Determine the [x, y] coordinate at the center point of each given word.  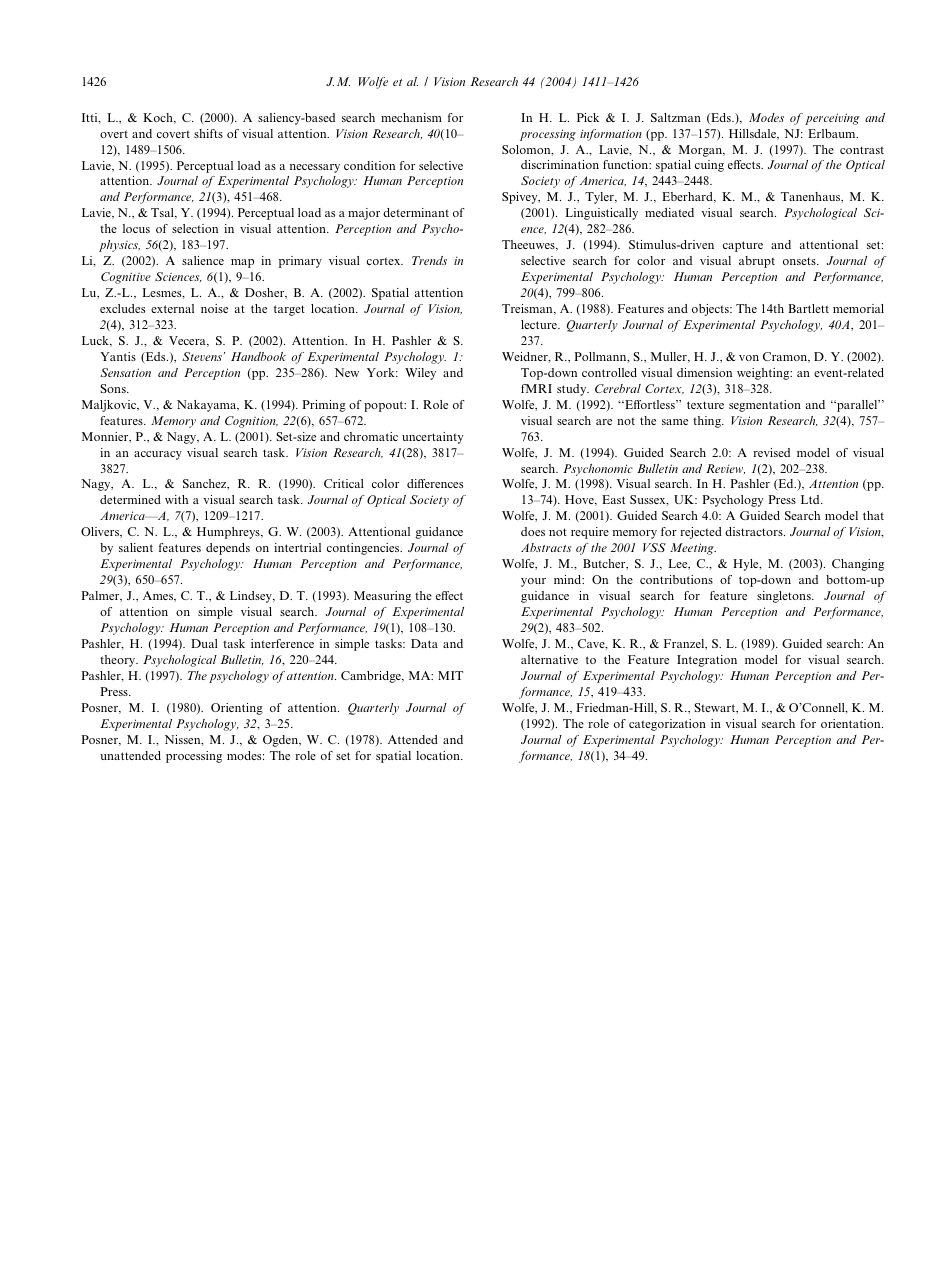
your [533, 582]
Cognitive [126, 278]
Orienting [237, 709]
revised [771, 452]
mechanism [411, 117]
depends [228, 549]
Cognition [251, 422]
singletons [785, 597]
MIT [450, 675]
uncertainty [432, 438]
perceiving [832, 119]
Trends [429, 260]
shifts [208, 133]
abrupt [757, 262]
